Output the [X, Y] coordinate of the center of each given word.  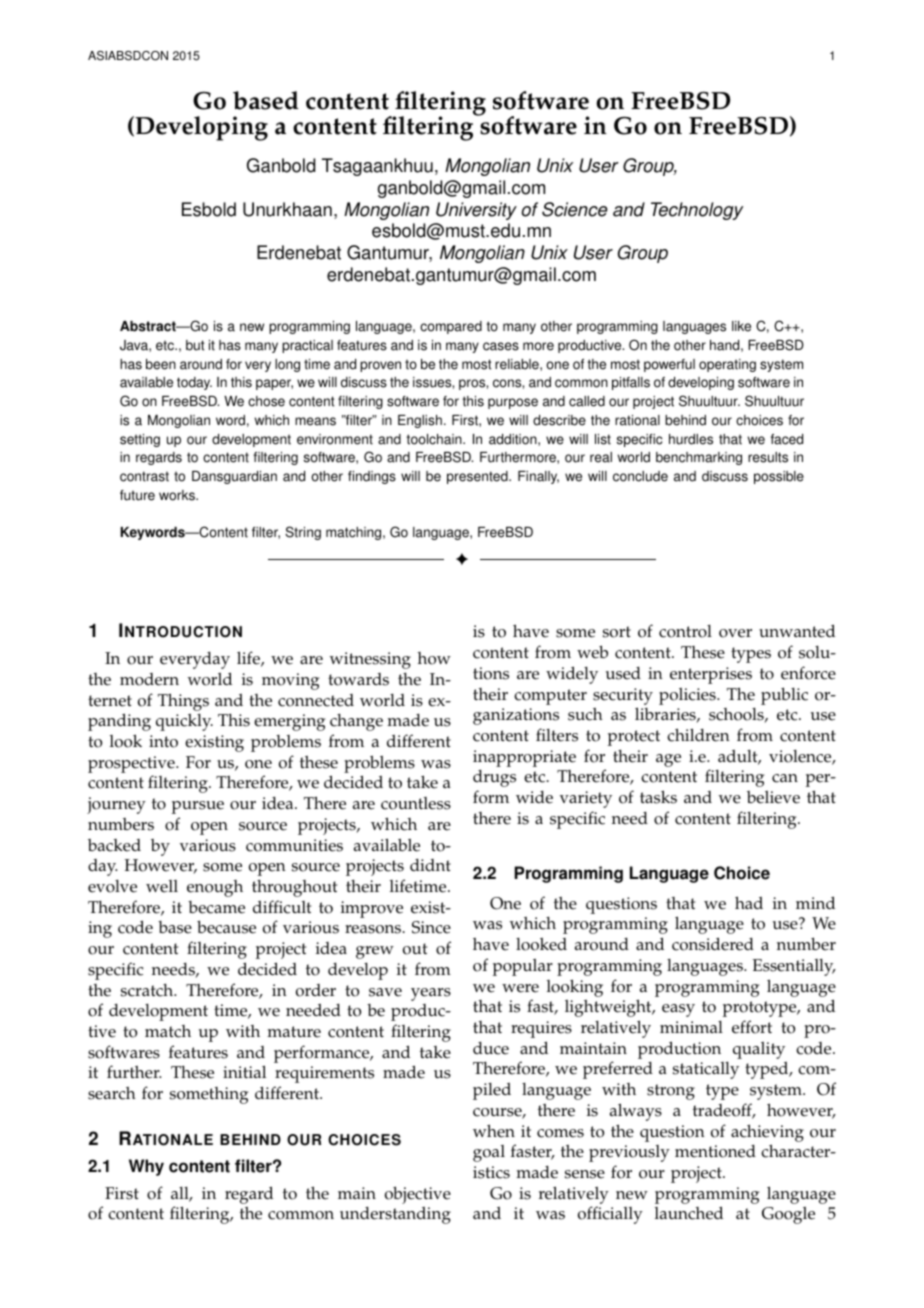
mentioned [715, 1151]
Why [146, 1167]
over [735, 633]
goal [489, 1153]
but [195, 345]
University [476, 211]
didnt [430, 865]
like [741, 326]
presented [478, 477]
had [749, 902]
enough [215, 888]
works [178, 495]
